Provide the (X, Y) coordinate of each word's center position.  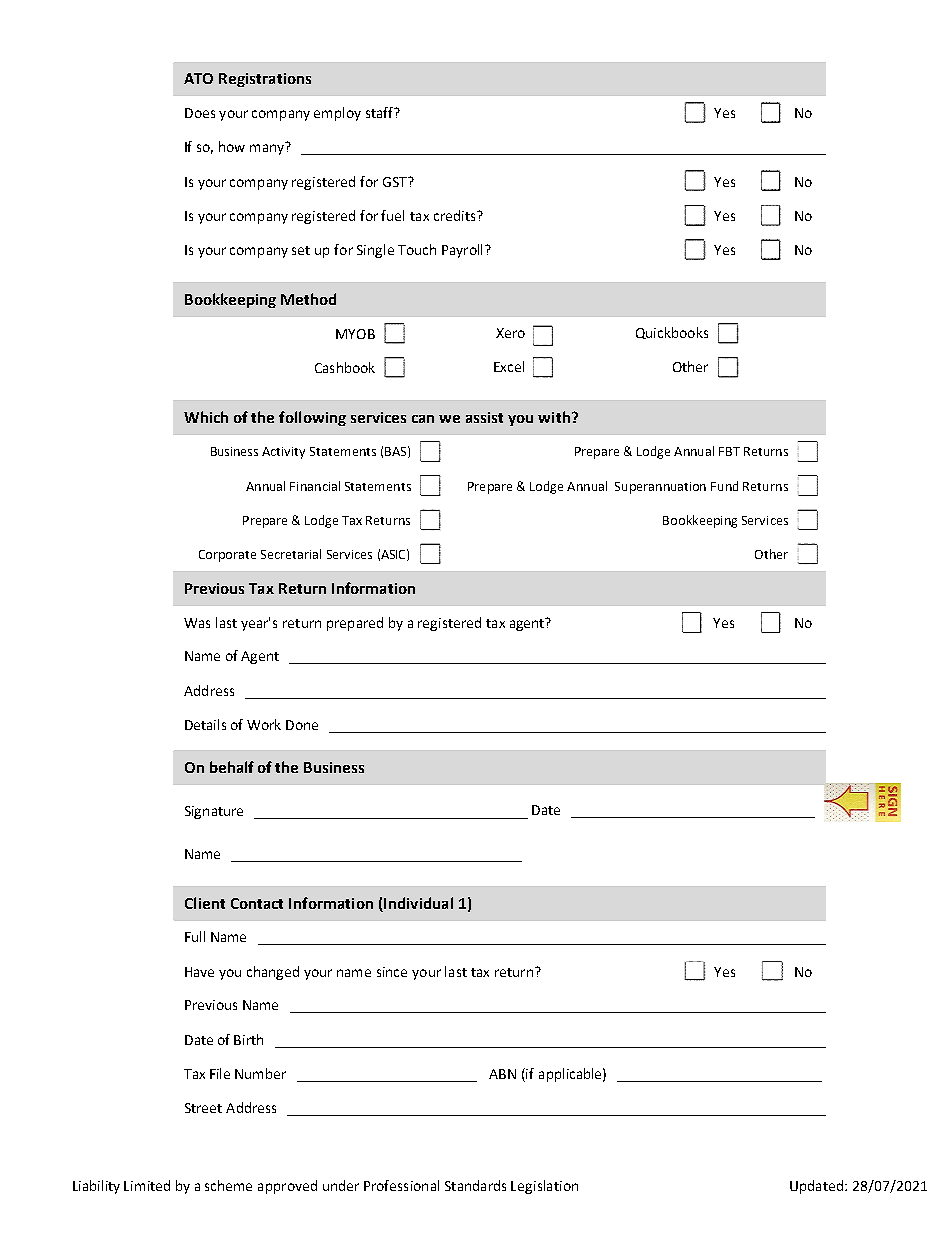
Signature (214, 812)
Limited (147, 1185)
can (423, 419)
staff (381, 112)
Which (206, 417)
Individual (417, 904)
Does (200, 113)
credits (456, 215)
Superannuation (660, 488)
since (392, 972)
